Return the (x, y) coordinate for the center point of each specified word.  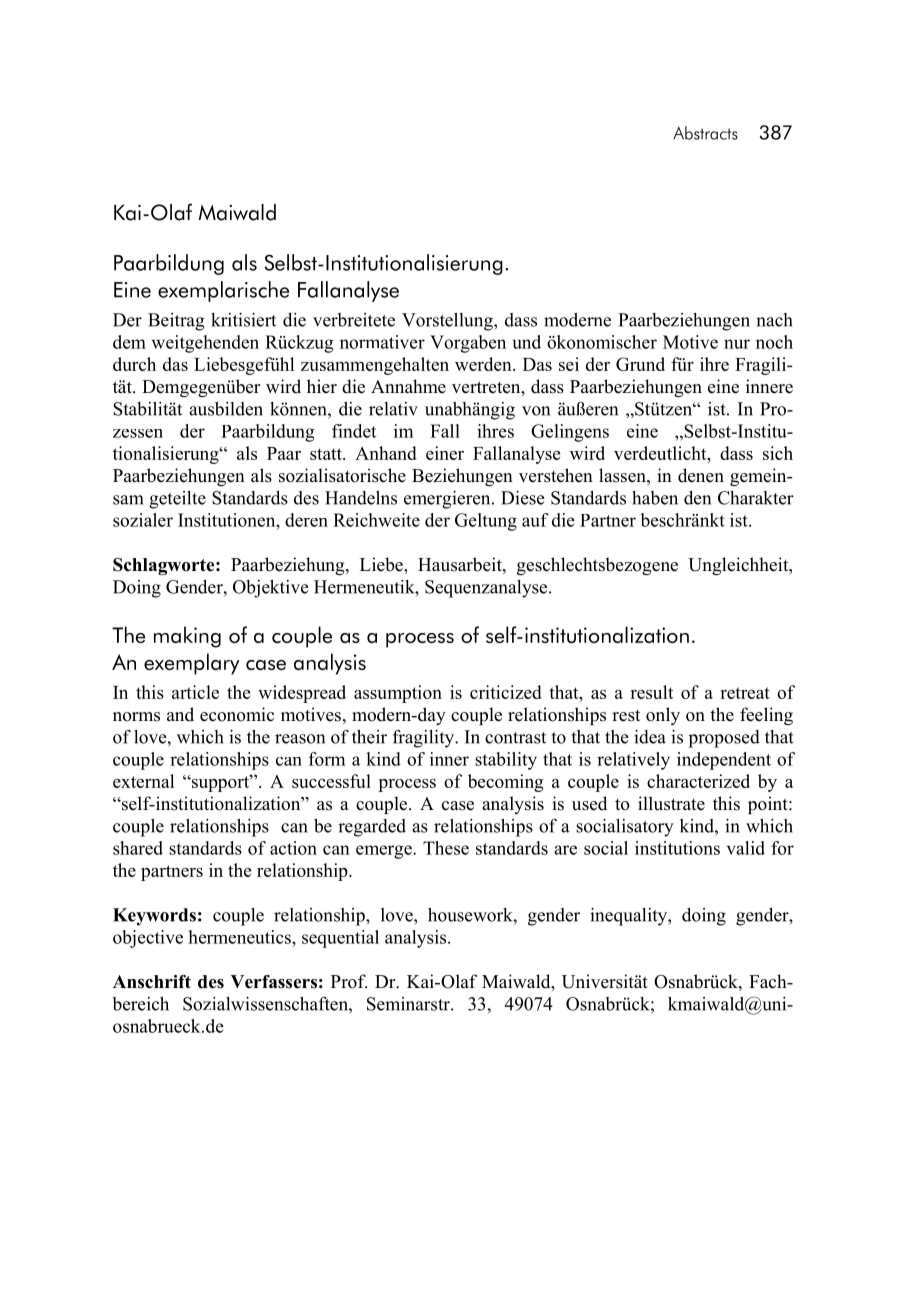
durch (134, 364)
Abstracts (705, 133)
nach (774, 320)
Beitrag (176, 322)
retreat (745, 693)
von (536, 411)
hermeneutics (240, 937)
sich (778, 453)
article (195, 692)
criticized (506, 692)
